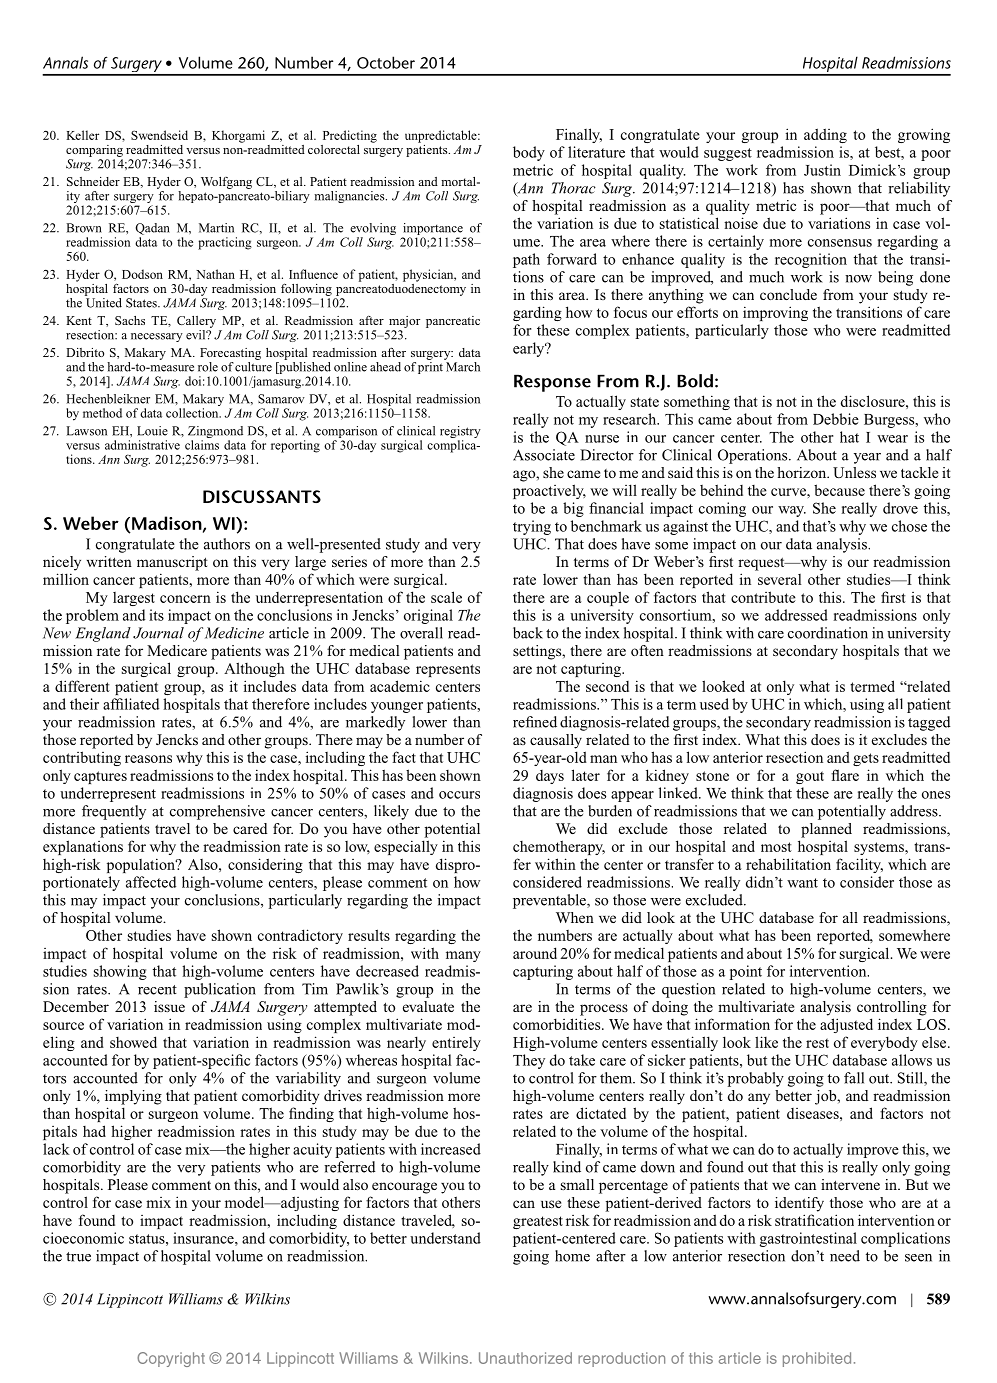 This image has height=1383, width=997. What do you see at coordinates (171, 1359) in the image?
I see `Copyright` at bounding box center [171, 1359].
